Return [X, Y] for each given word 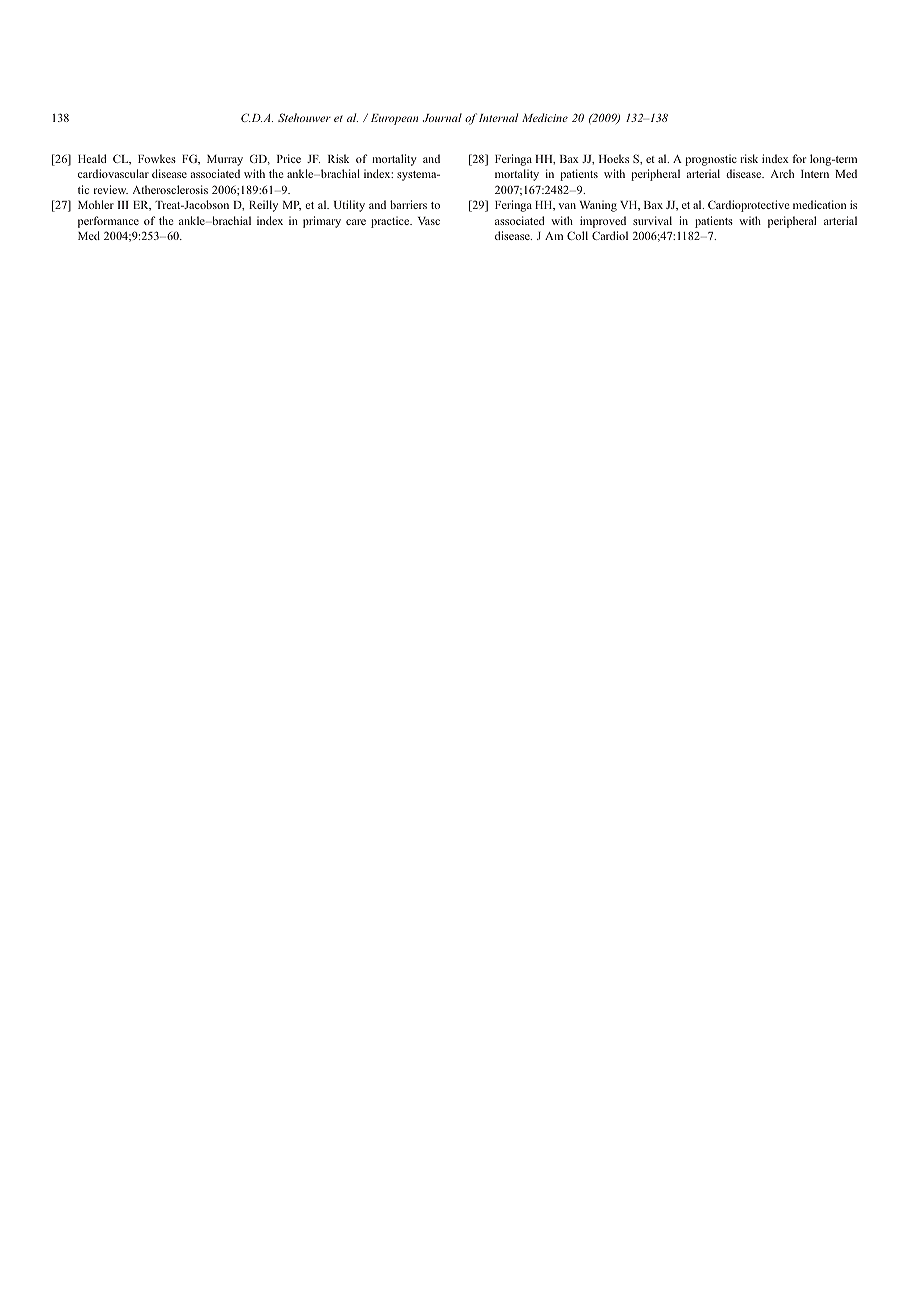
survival [652, 220]
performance [108, 222]
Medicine [545, 117]
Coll [577, 235]
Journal [442, 117]
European [394, 119]
